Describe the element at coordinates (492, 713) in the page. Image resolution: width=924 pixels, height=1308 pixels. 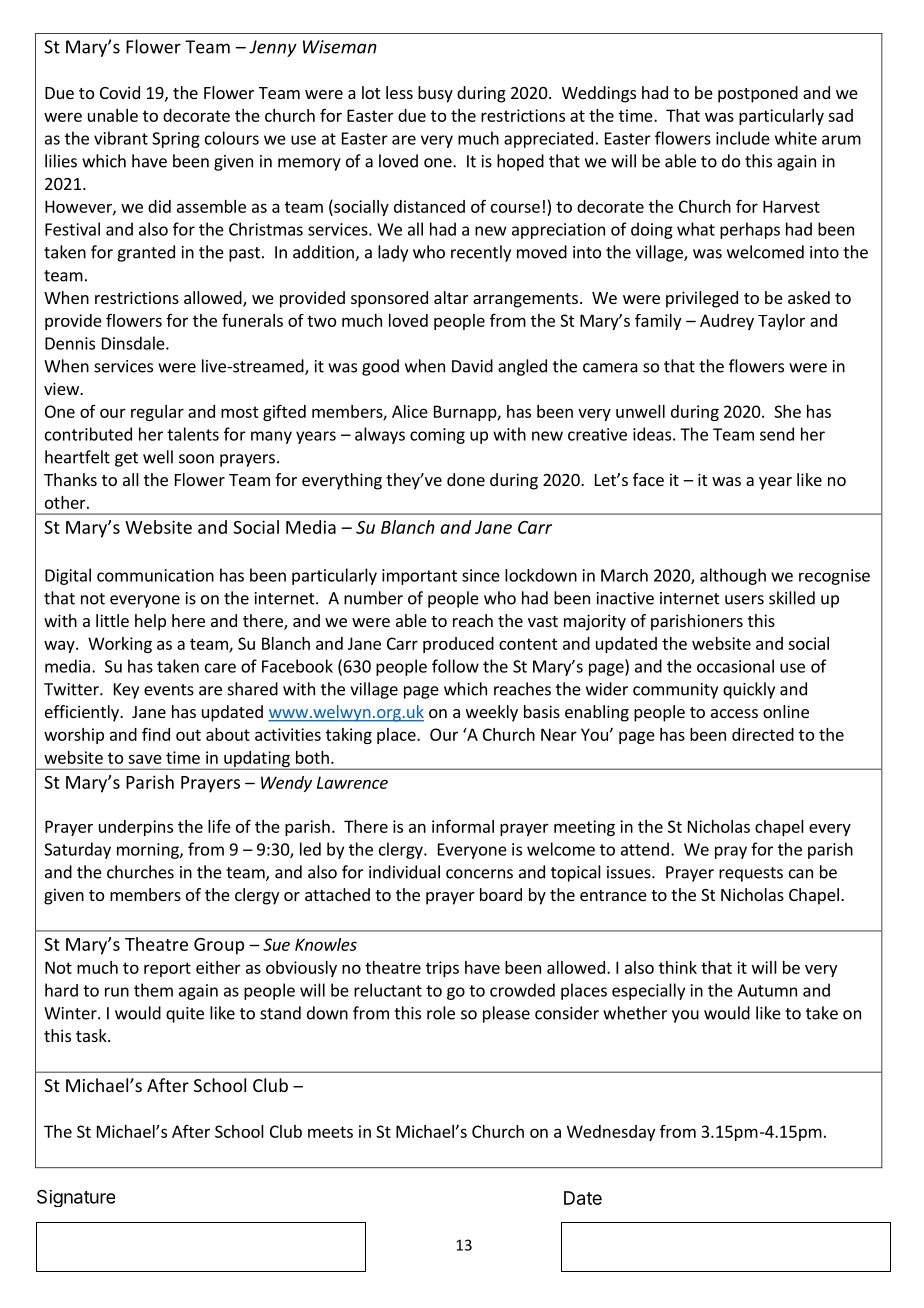
I see `weekly` at that location.
